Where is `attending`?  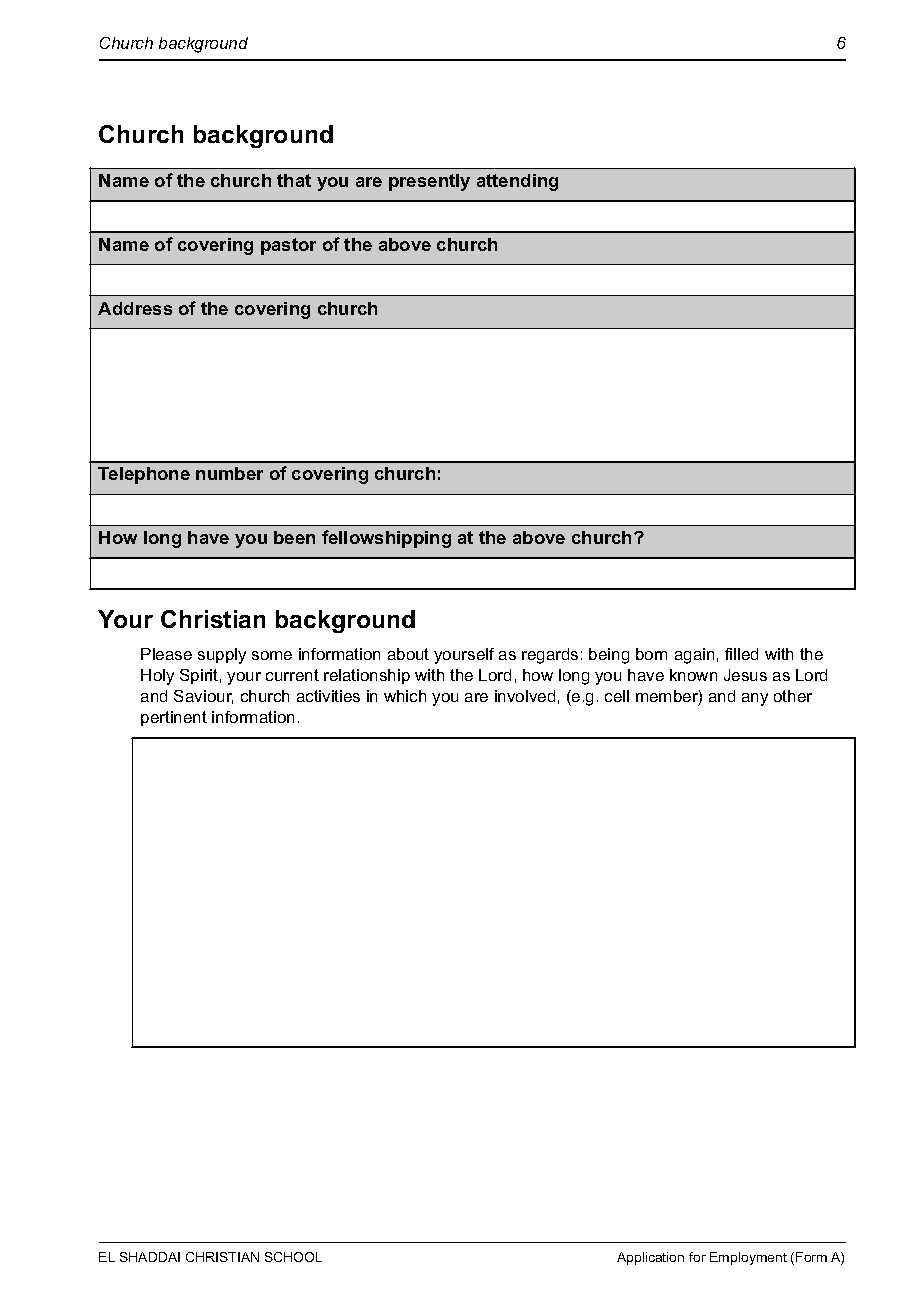 attending is located at coordinates (517, 182).
